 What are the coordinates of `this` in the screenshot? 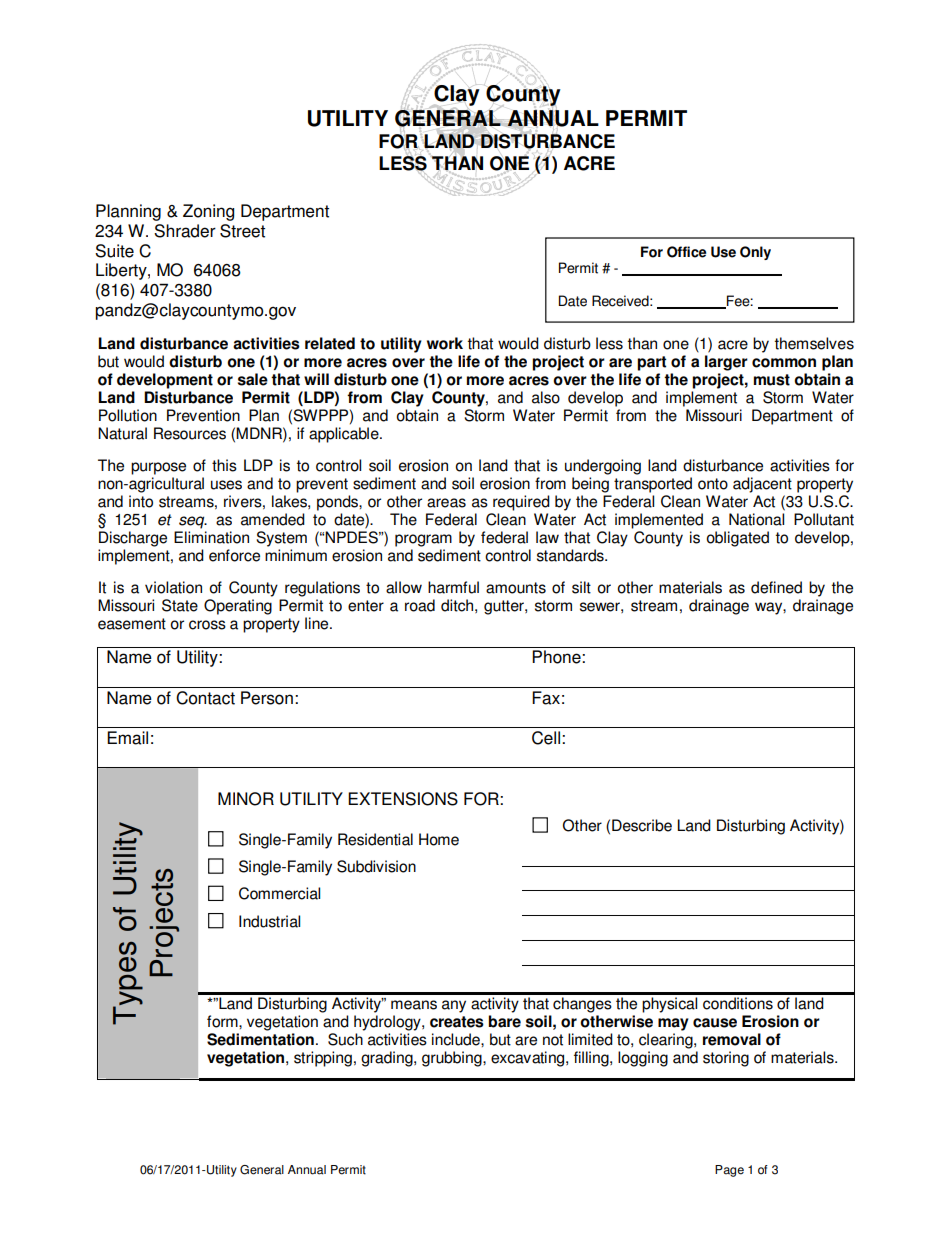 It's located at (224, 465).
